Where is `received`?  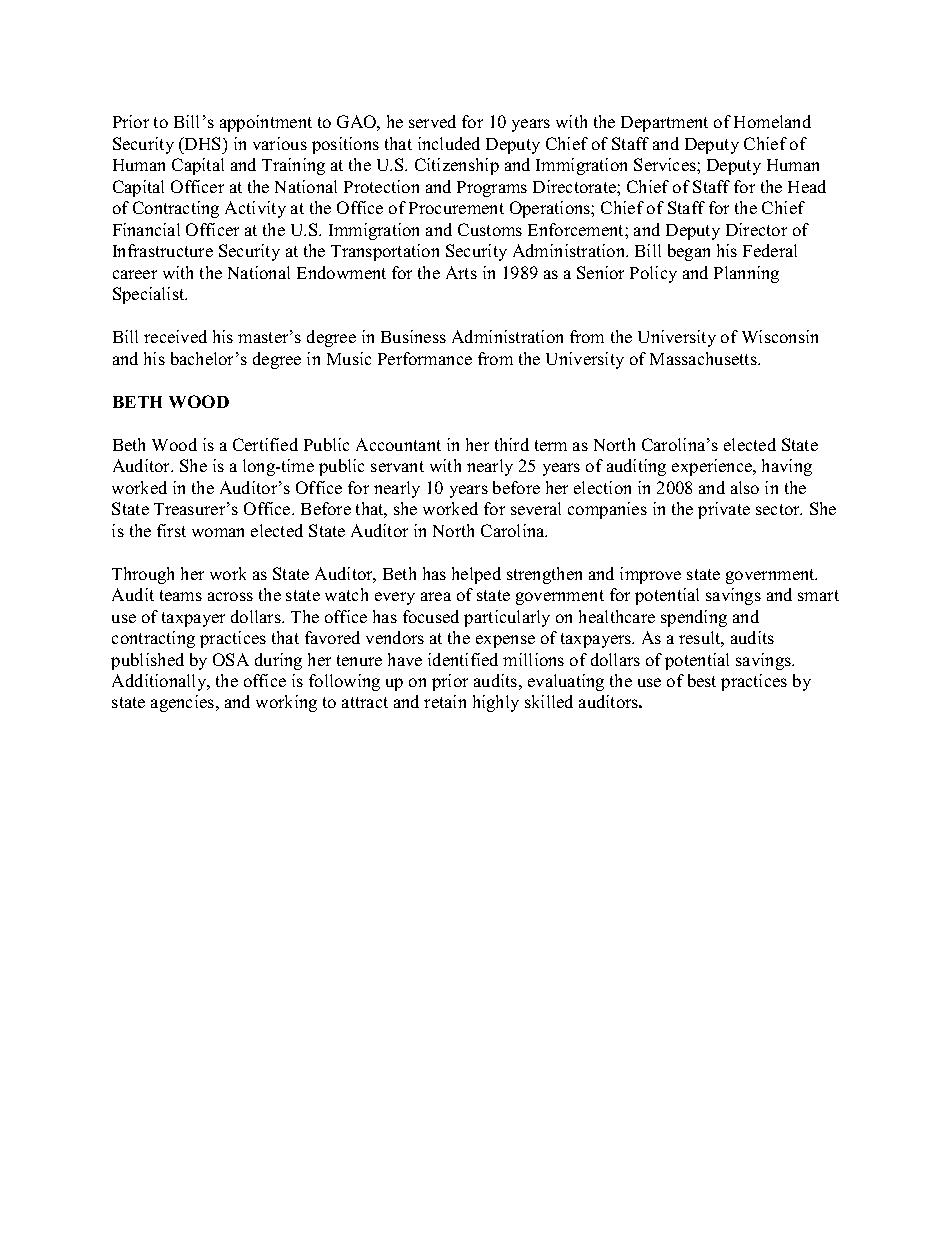
received is located at coordinates (175, 336).
